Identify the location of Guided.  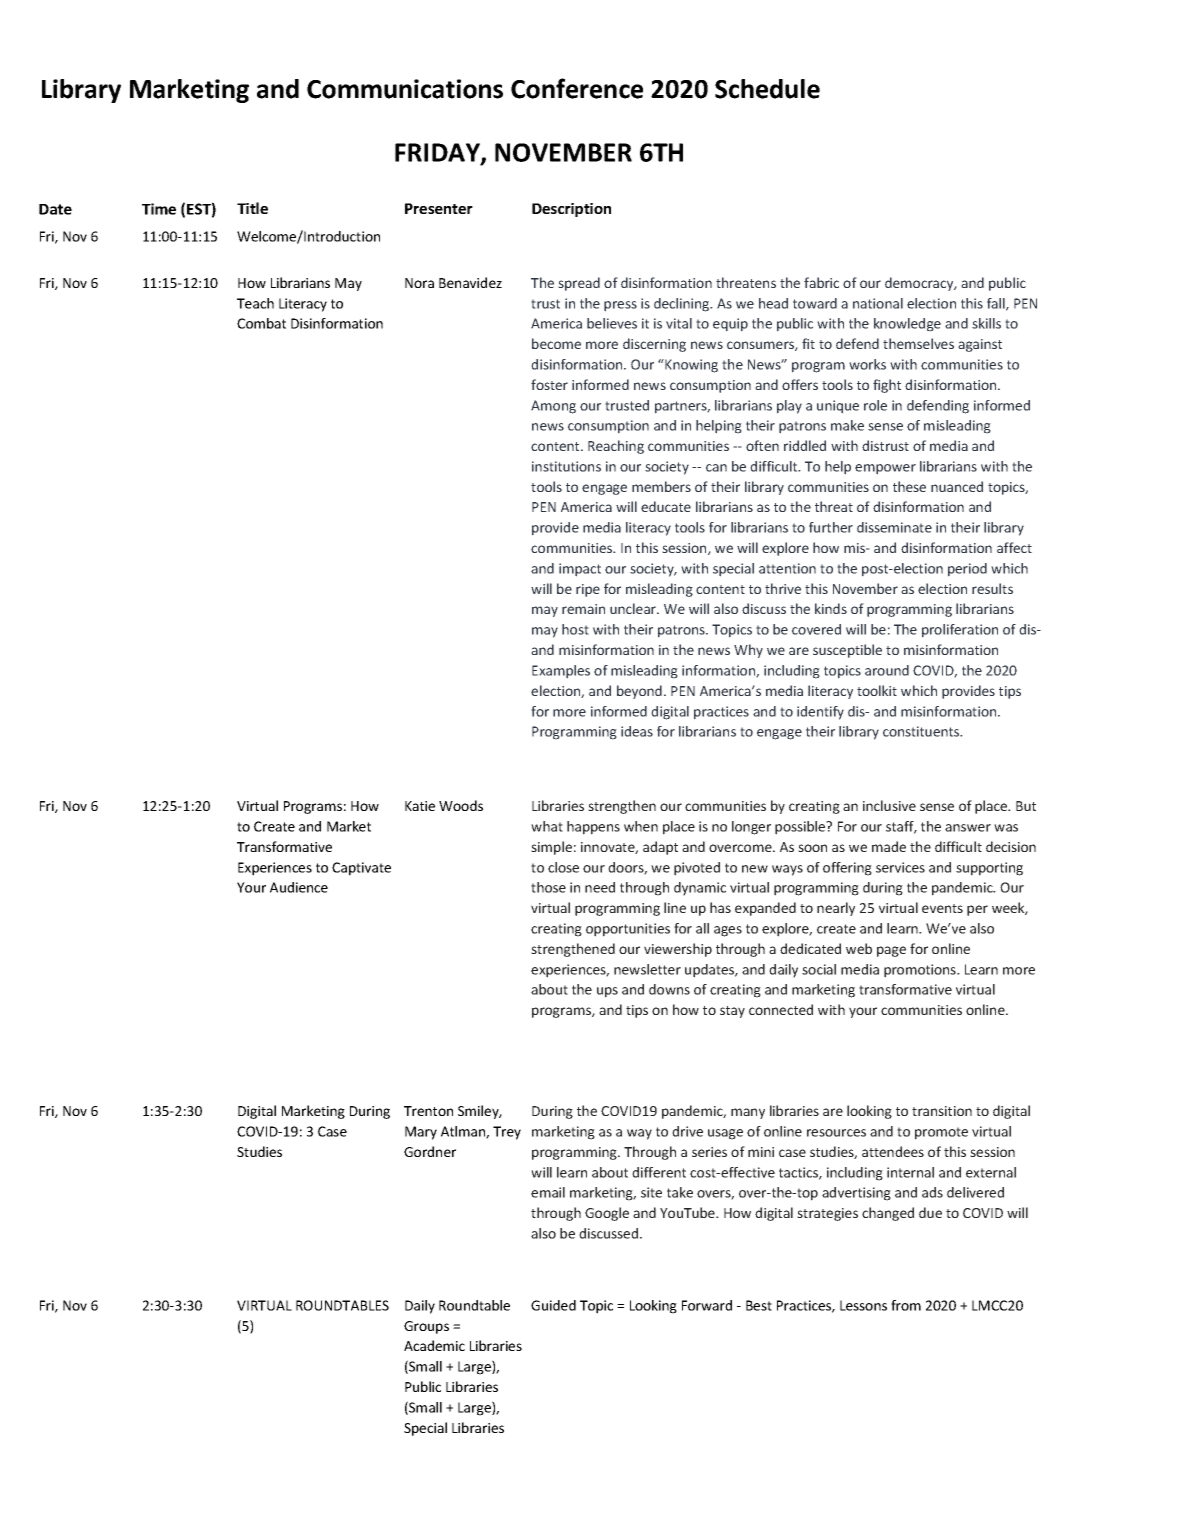
(553, 1305).
